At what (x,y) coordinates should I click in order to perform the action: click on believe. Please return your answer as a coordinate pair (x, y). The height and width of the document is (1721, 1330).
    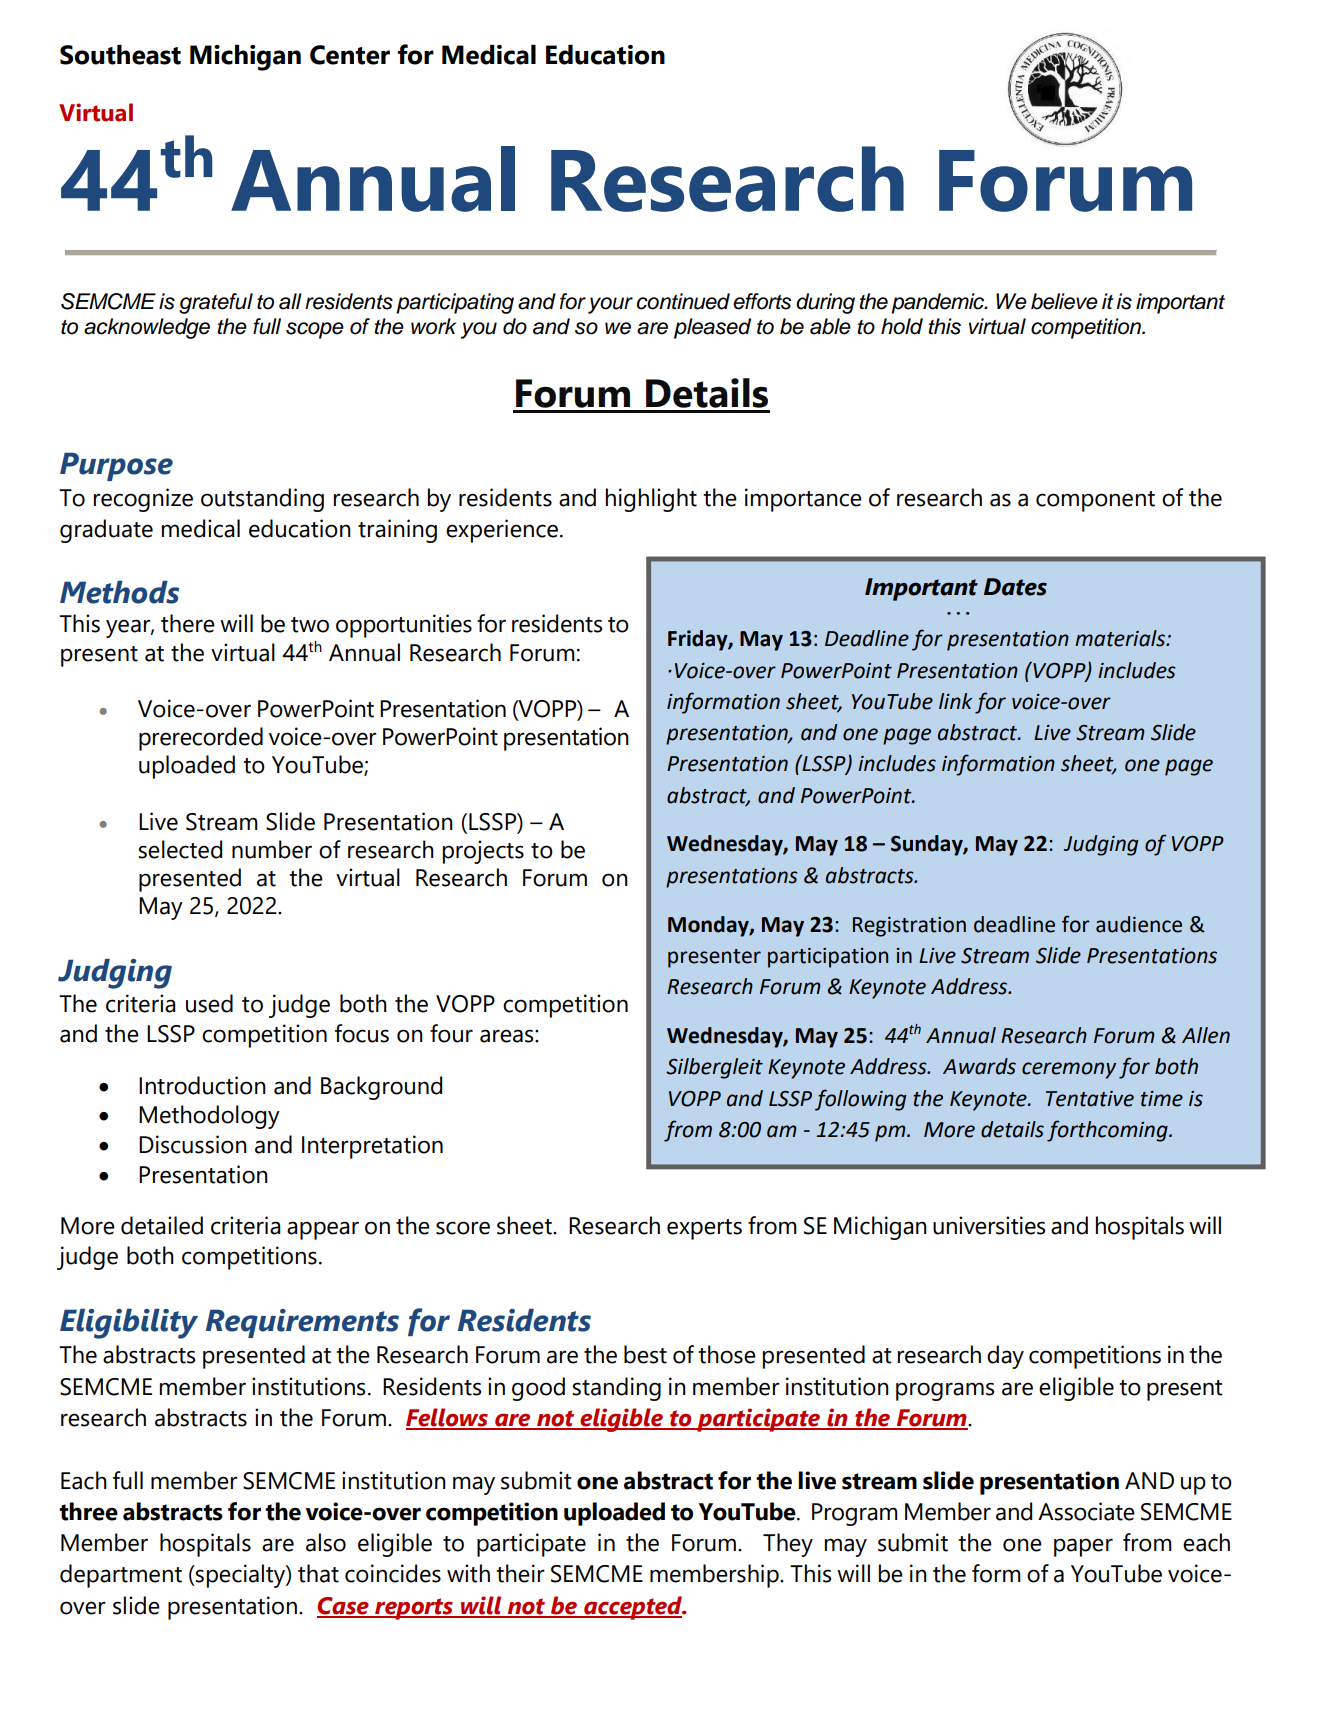
    Looking at the image, I should click on (1064, 301).
